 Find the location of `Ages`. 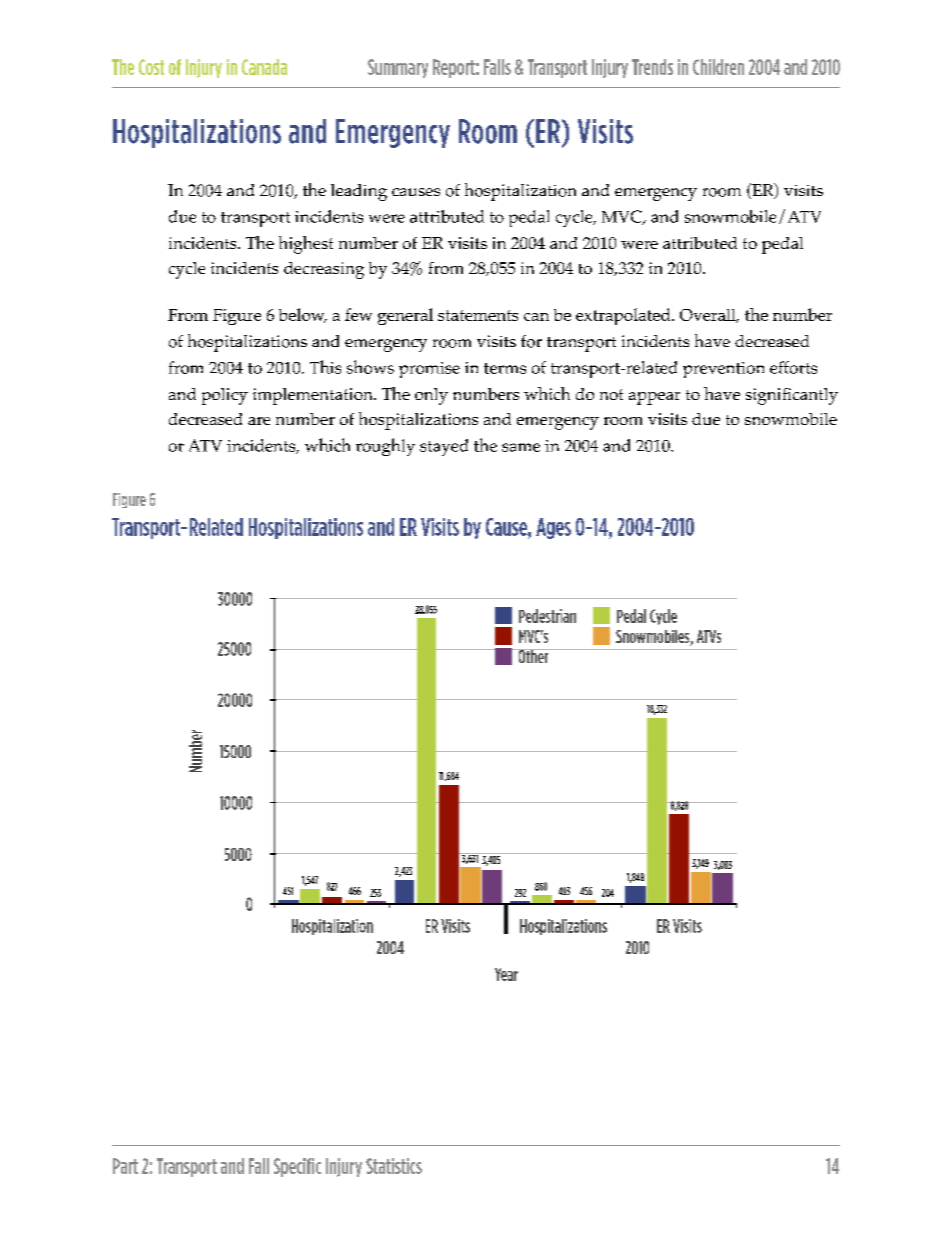

Ages is located at coordinates (553, 528).
